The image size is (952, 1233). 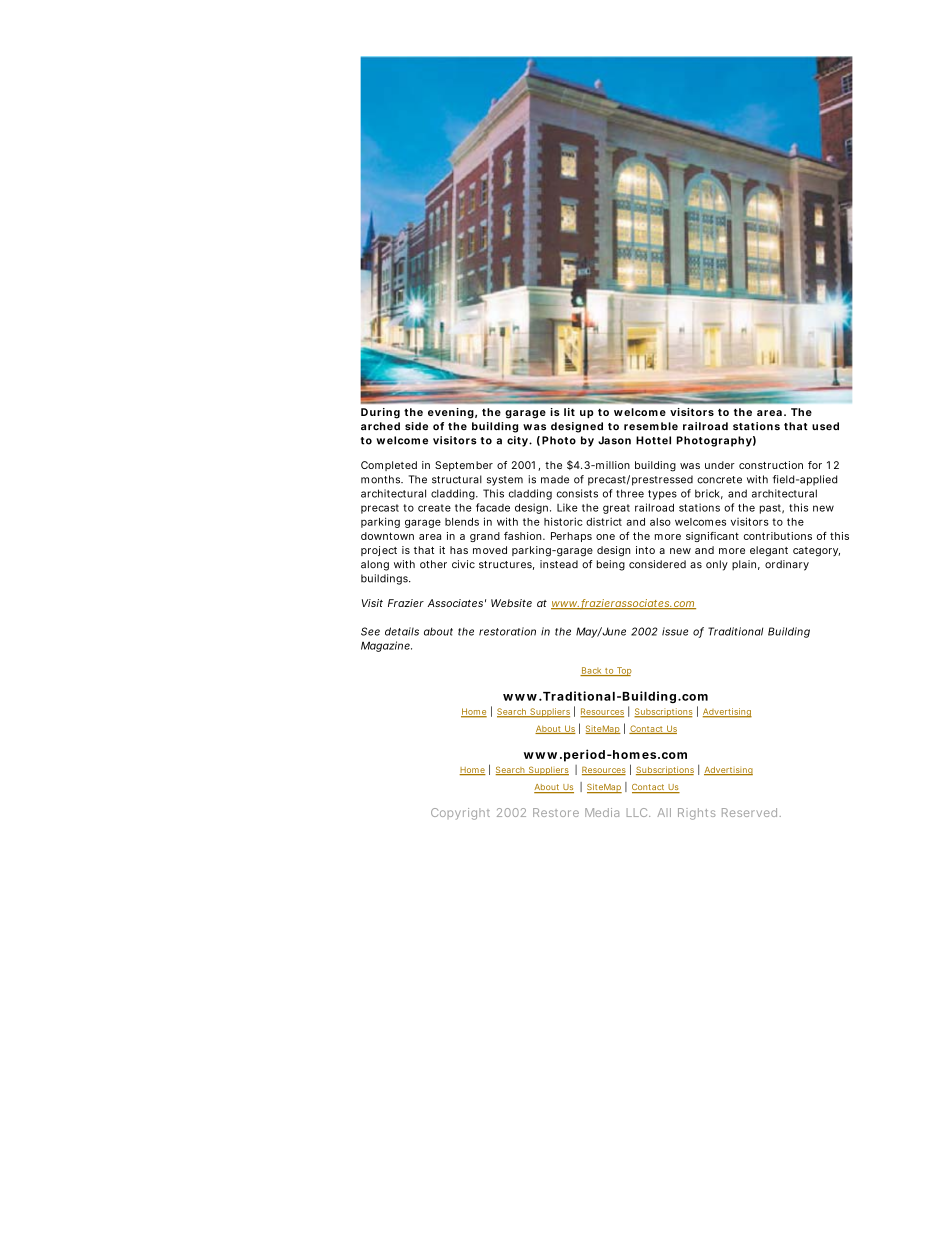 What do you see at coordinates (638, 812) in the screenshot?
I see `LLC` at bounding box center [638, 812].
